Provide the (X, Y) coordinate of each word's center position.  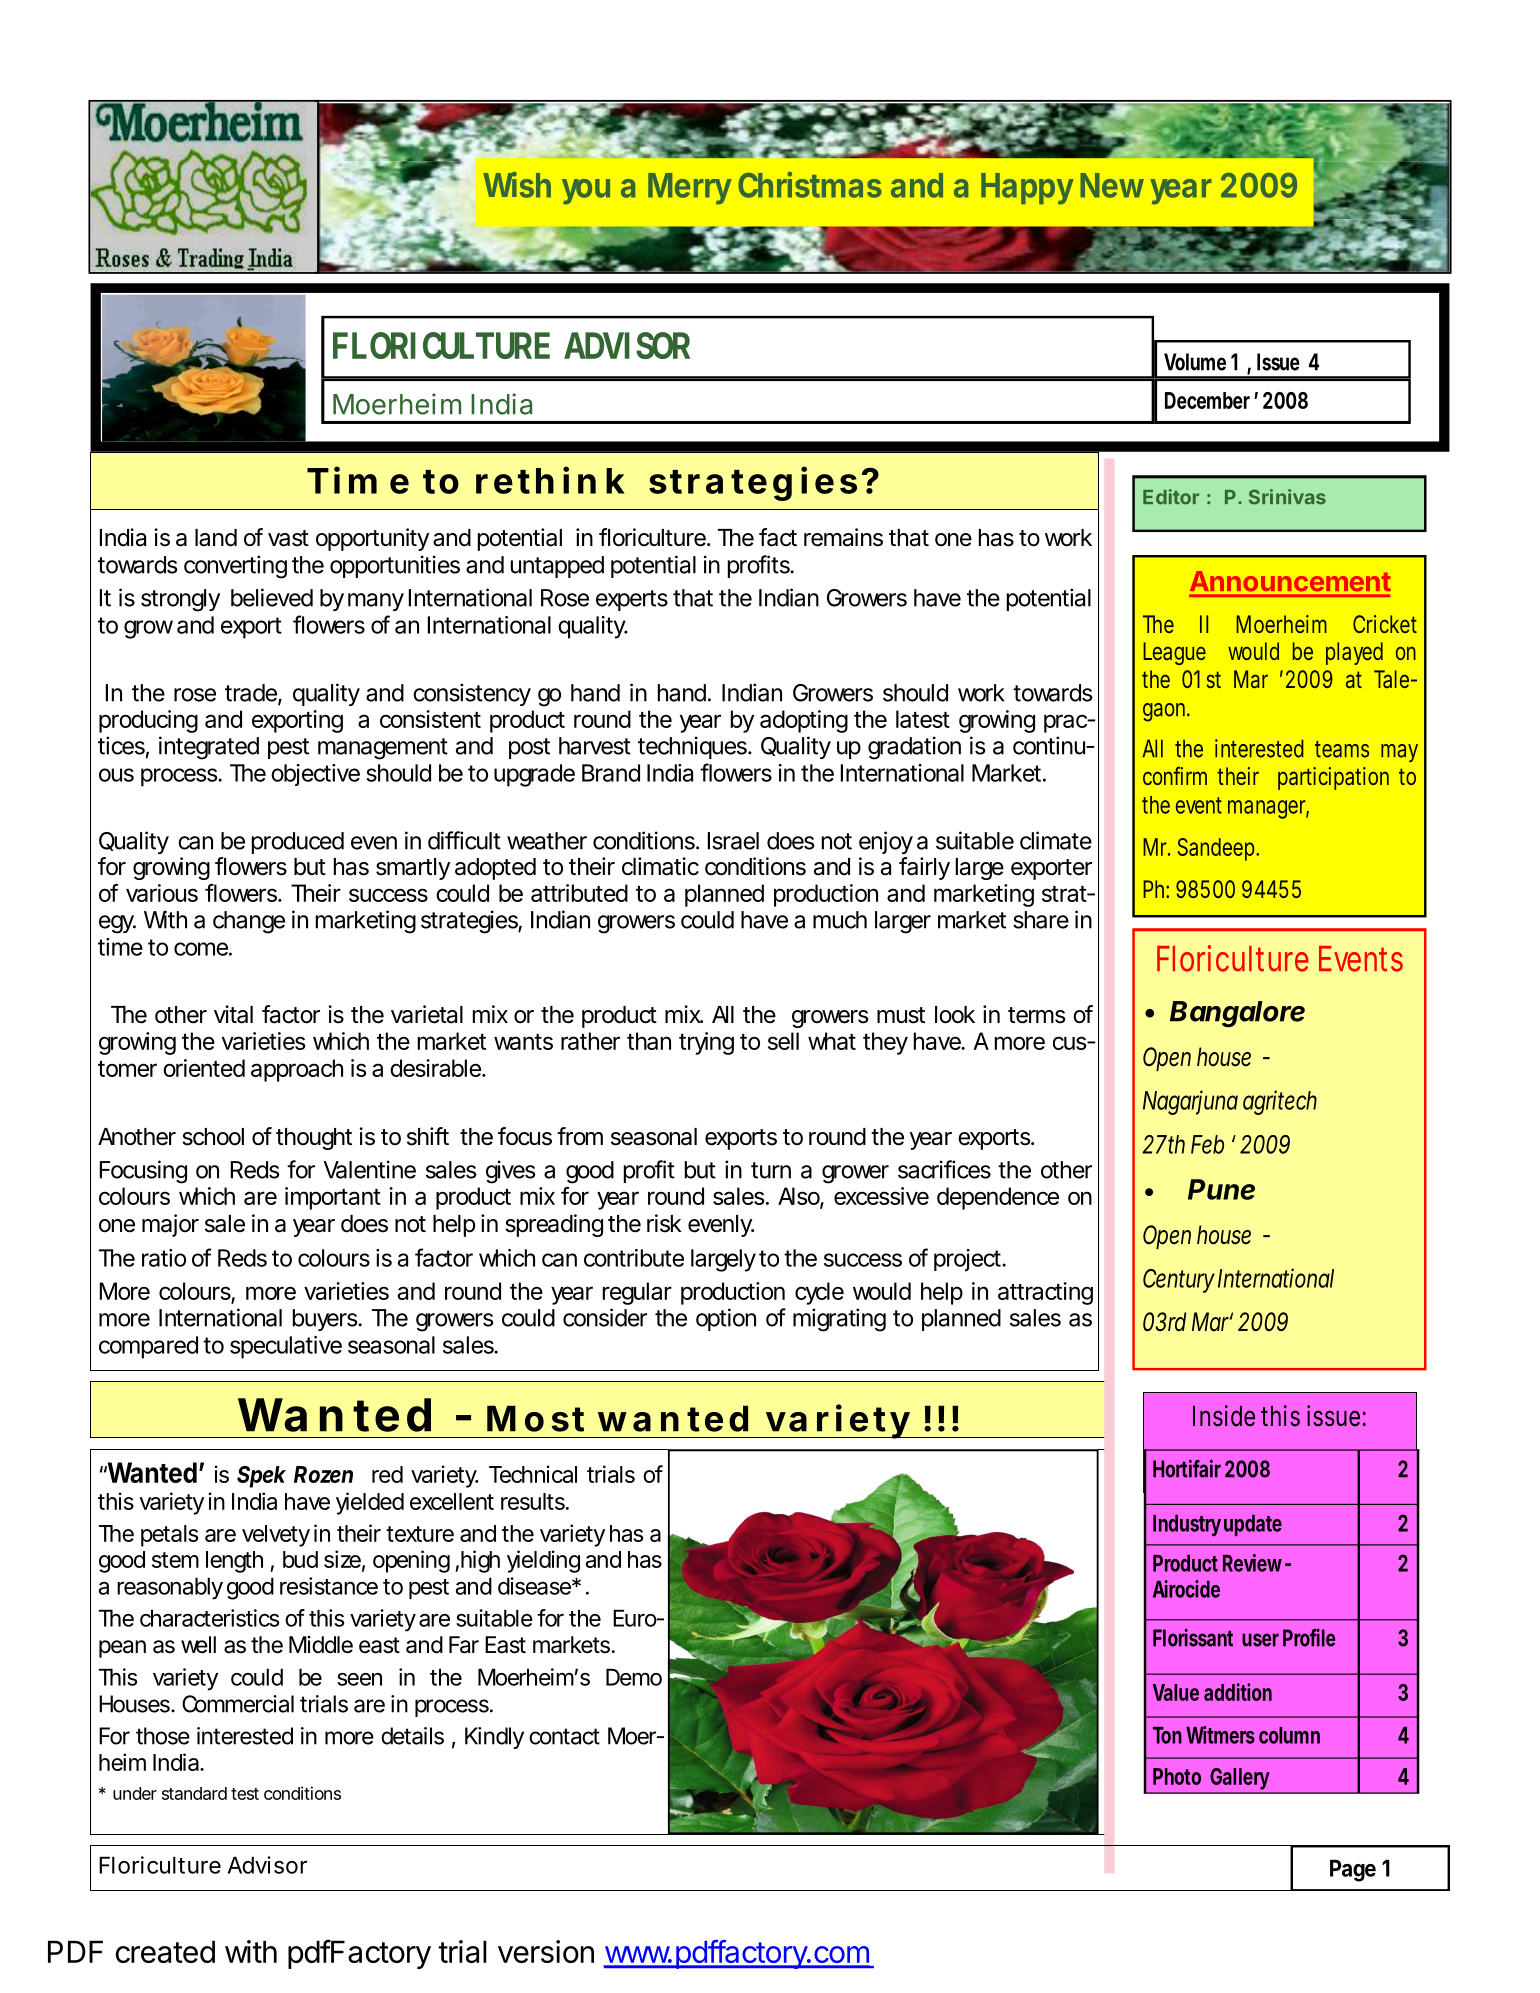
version (546, 1951)
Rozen (323, 1474)
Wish (517, 185)
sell (783, 1041)
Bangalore (1237, 1014)
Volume (1195, 362)
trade (252, 694)
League (1174, 653)
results (534, 1501)
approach (297, 1070)
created (165, 1951)
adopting (804, 721)
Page (1353, 1870)
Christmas (810, 185)
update (1253, 1525)
